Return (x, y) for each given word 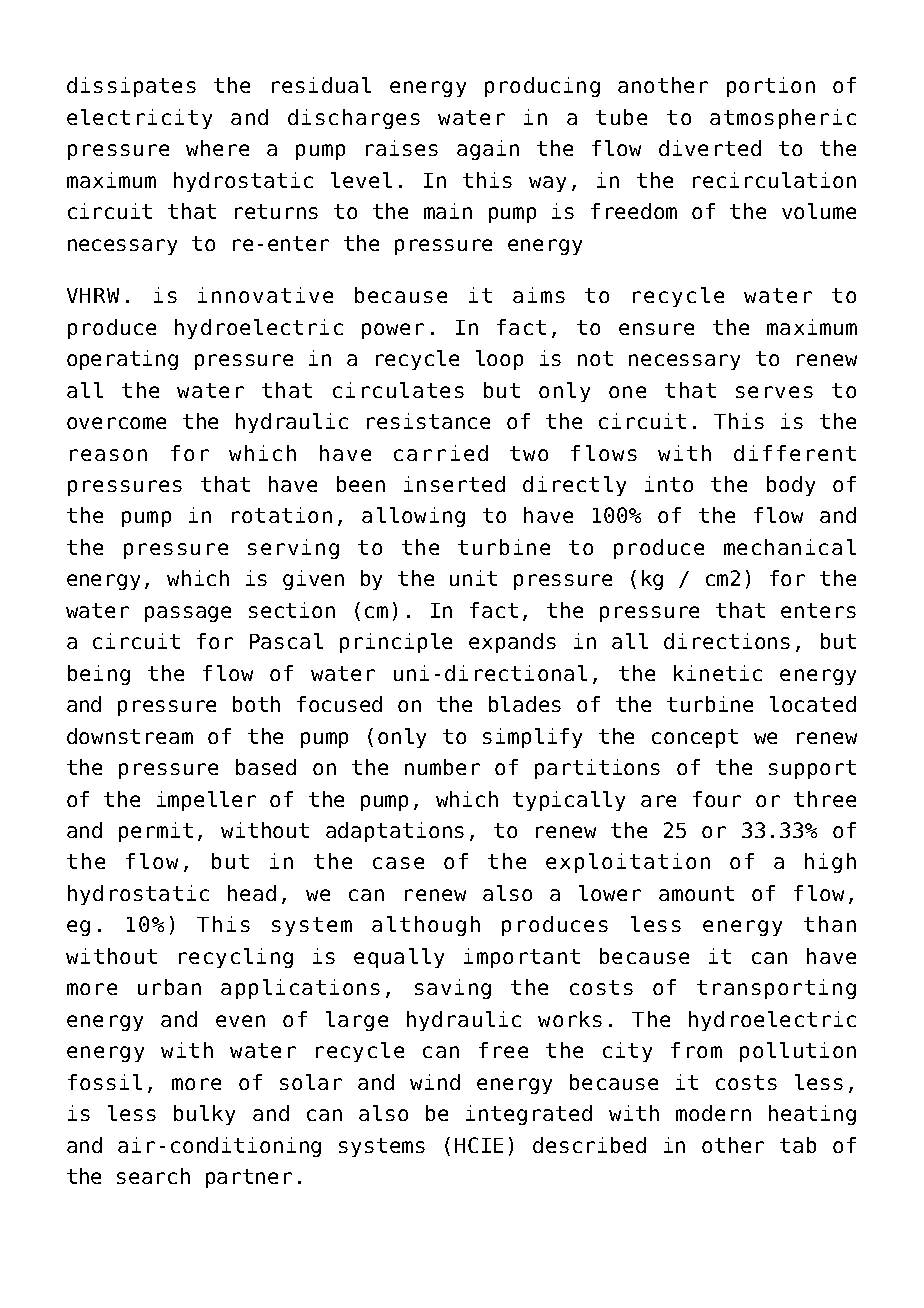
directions (727, 641)
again (488, 150)
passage (188, 614)
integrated (529, 1115)
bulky (204, 1115)
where (217, 148)
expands (512, 643)
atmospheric (783, 119)
